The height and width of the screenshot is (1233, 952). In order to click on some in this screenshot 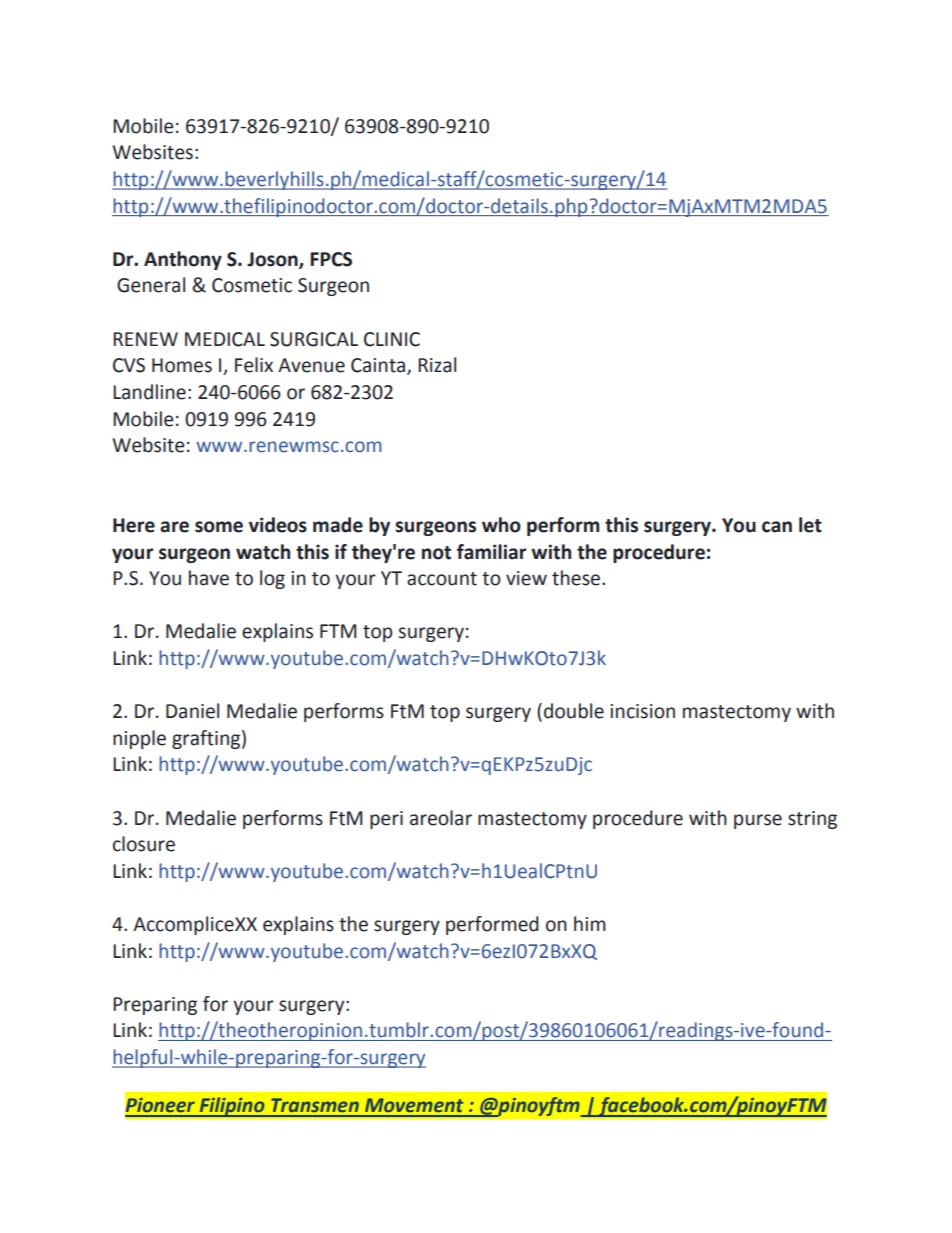, I will do `click(219, 527)`.
